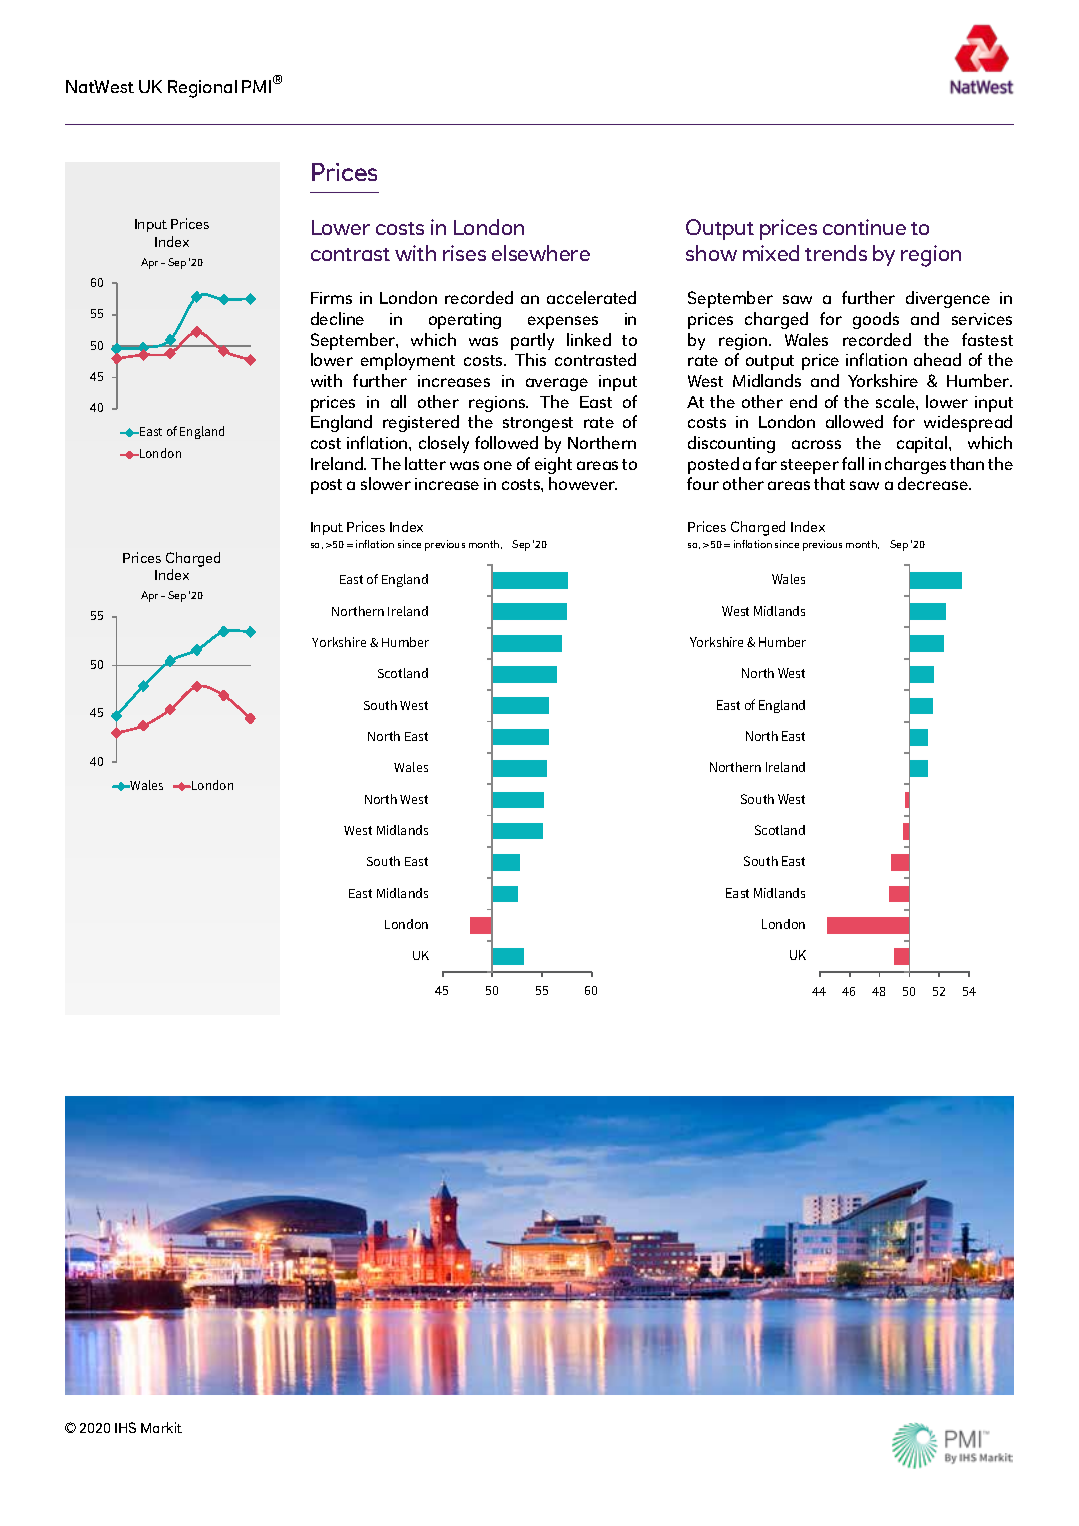 Image resolution: width=1079 pixels, height=1526 pixels. What do you see at coordinates (829, 483) in the page?
I see `that` at bounding box center [829, 483].
